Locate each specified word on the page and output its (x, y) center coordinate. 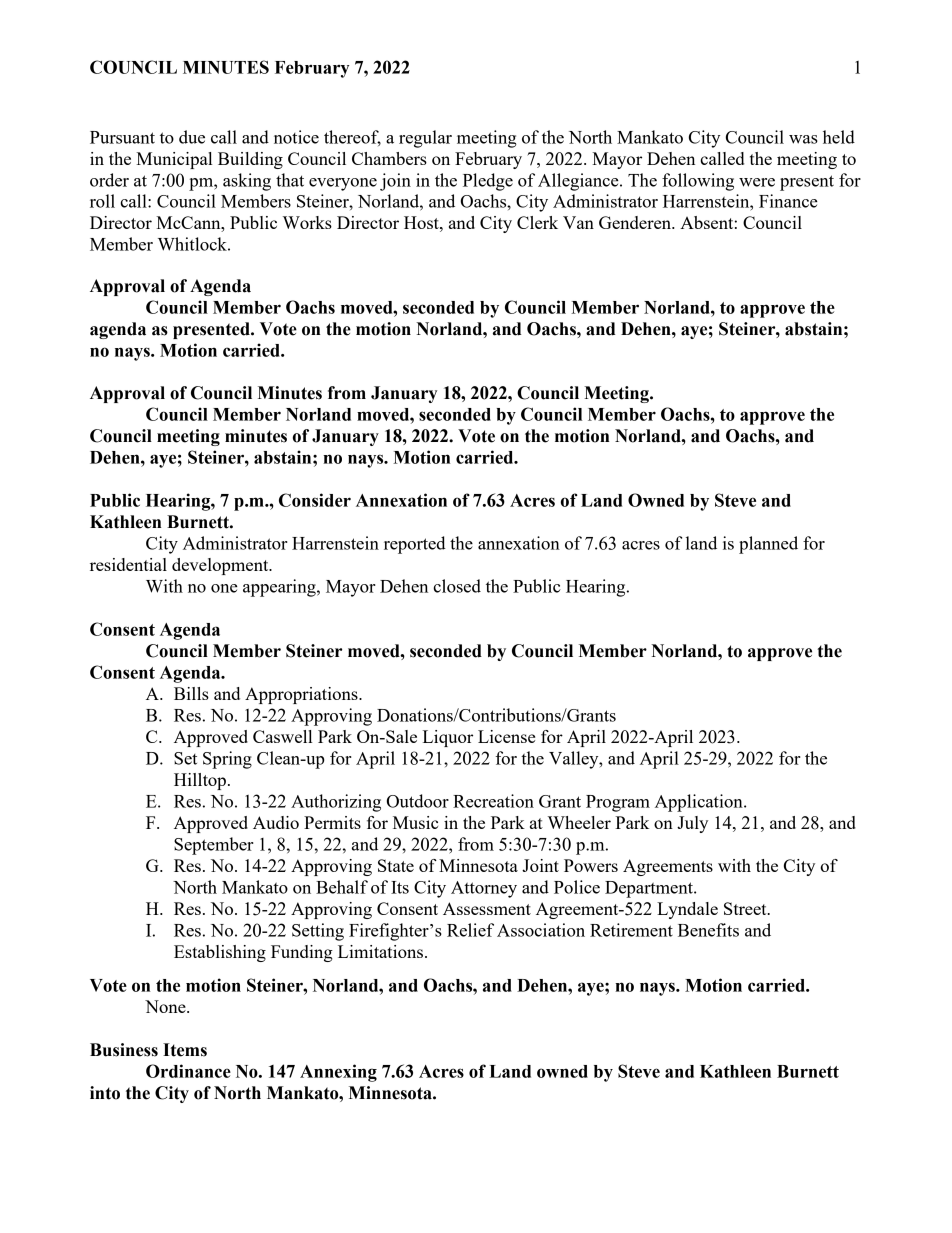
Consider (315, 500)
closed (457, 586)
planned (768, 545)
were (757, 182)
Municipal (174, 160)
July (692, 824)
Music (415, 822)
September (214, 846)
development (221, 566)
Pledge (488, 182)
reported (415, 545)
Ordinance (188, 1071)
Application (700, 803)
